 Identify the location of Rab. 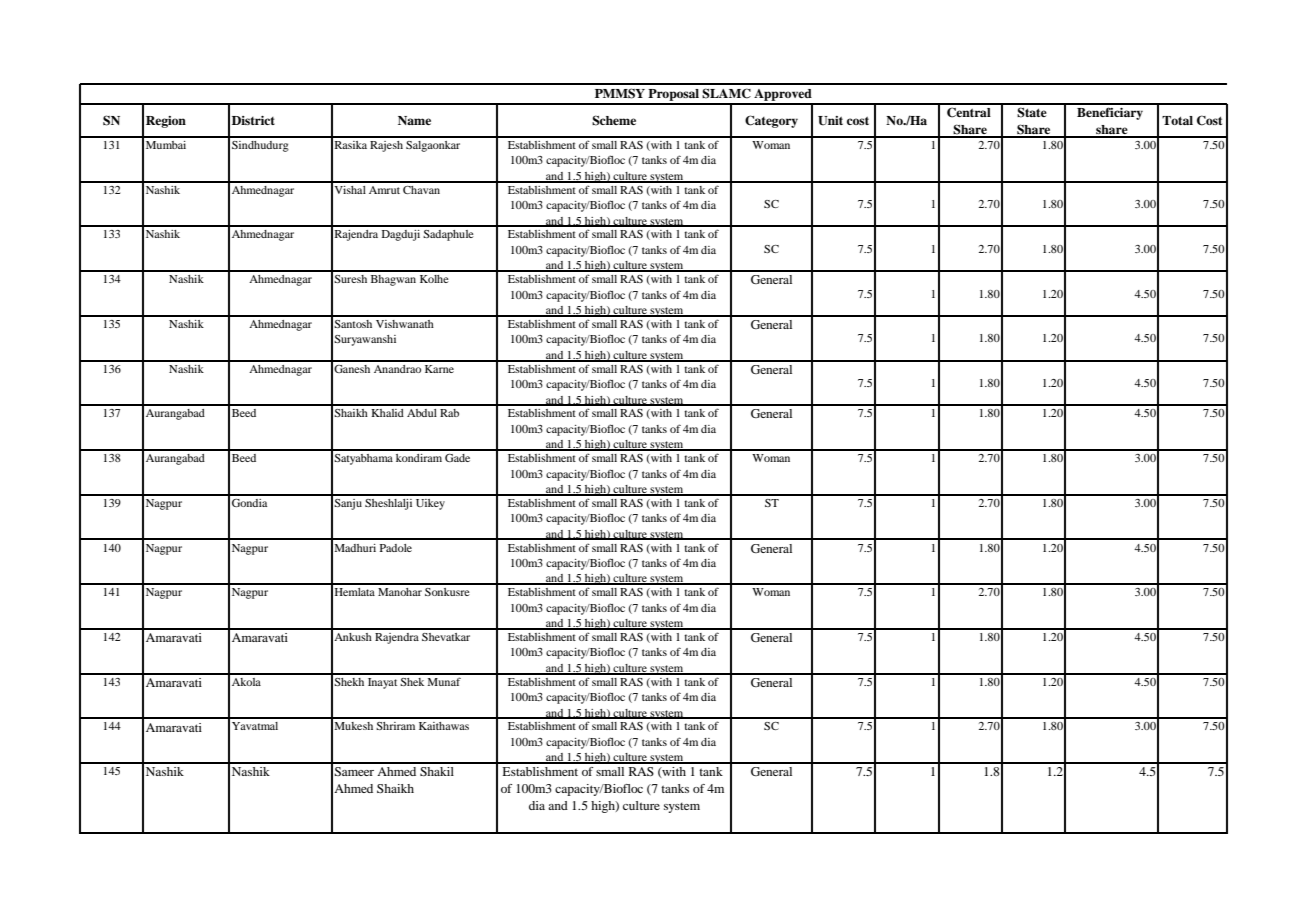
(449, 413).
